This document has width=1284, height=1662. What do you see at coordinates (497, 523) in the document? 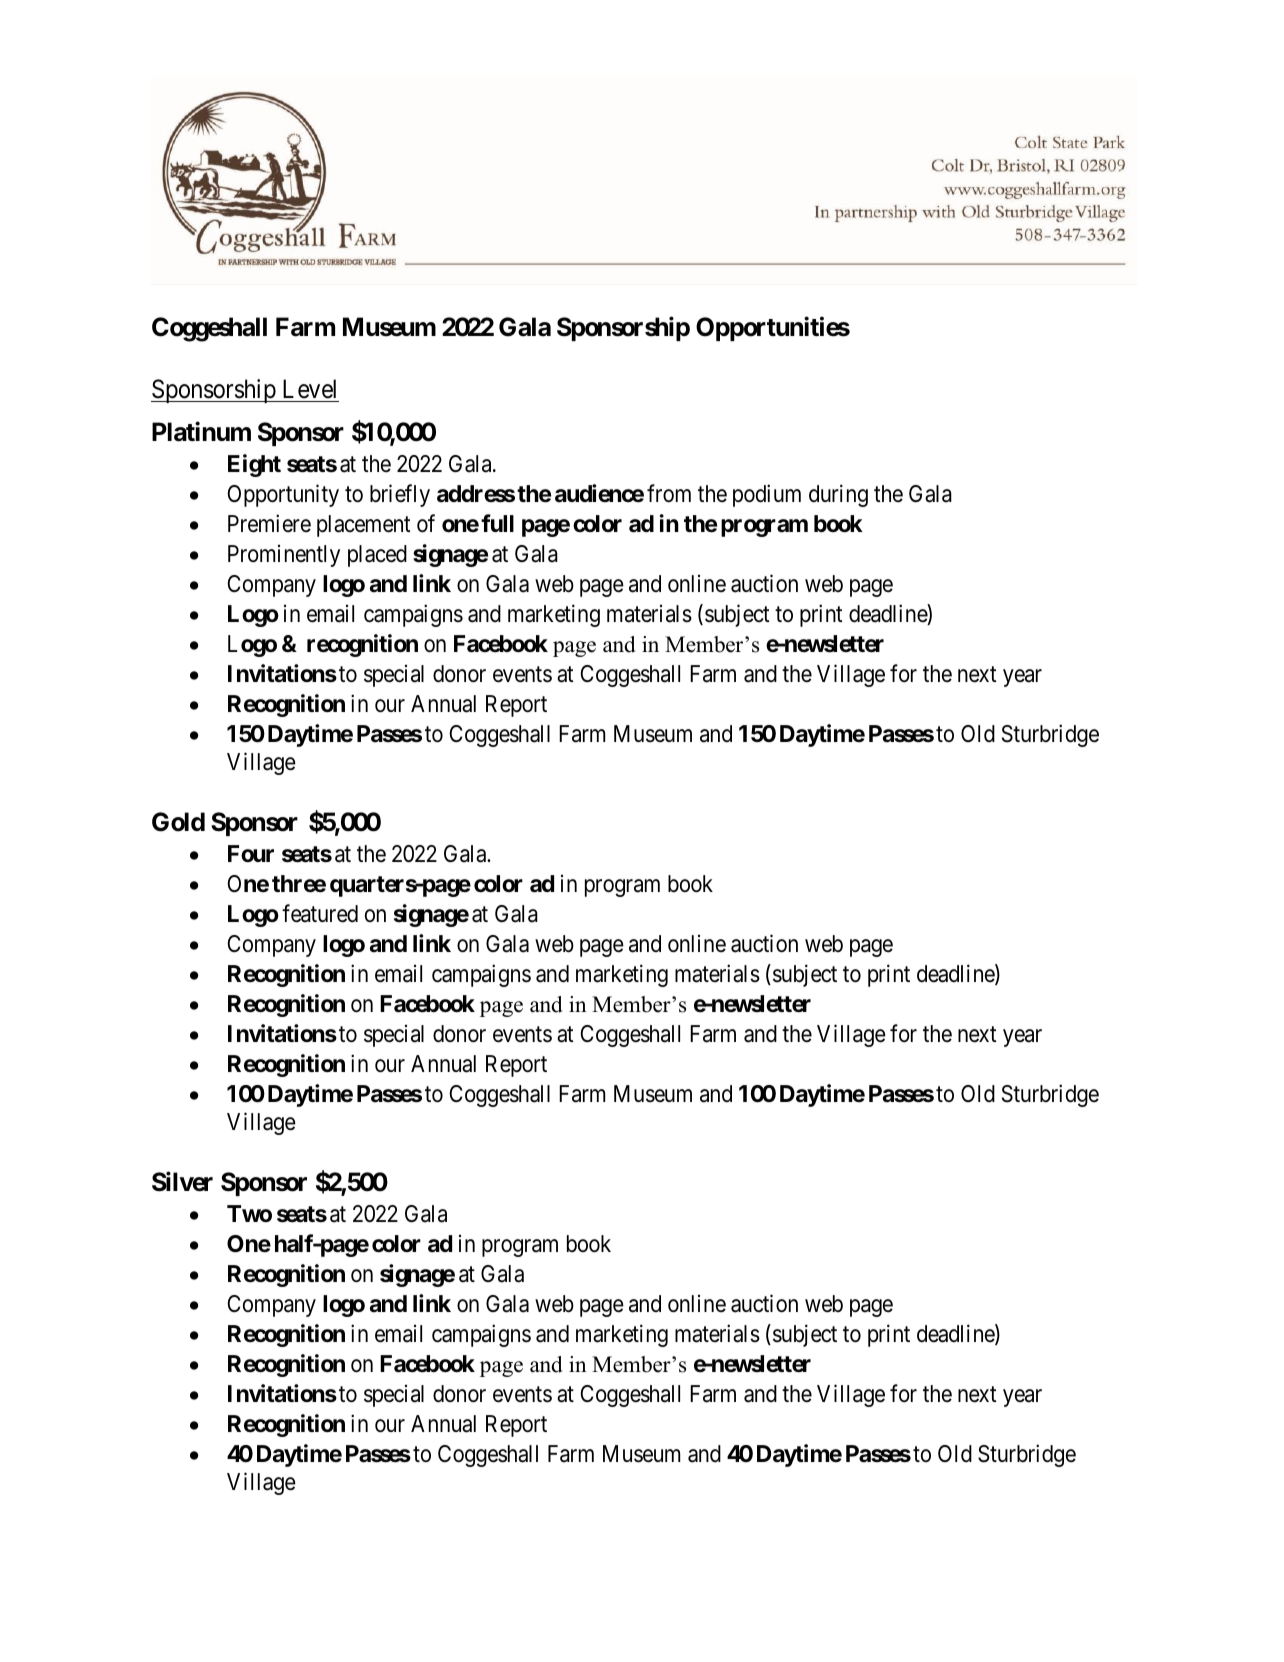
I see `full` at bounding box center [497, 523].
